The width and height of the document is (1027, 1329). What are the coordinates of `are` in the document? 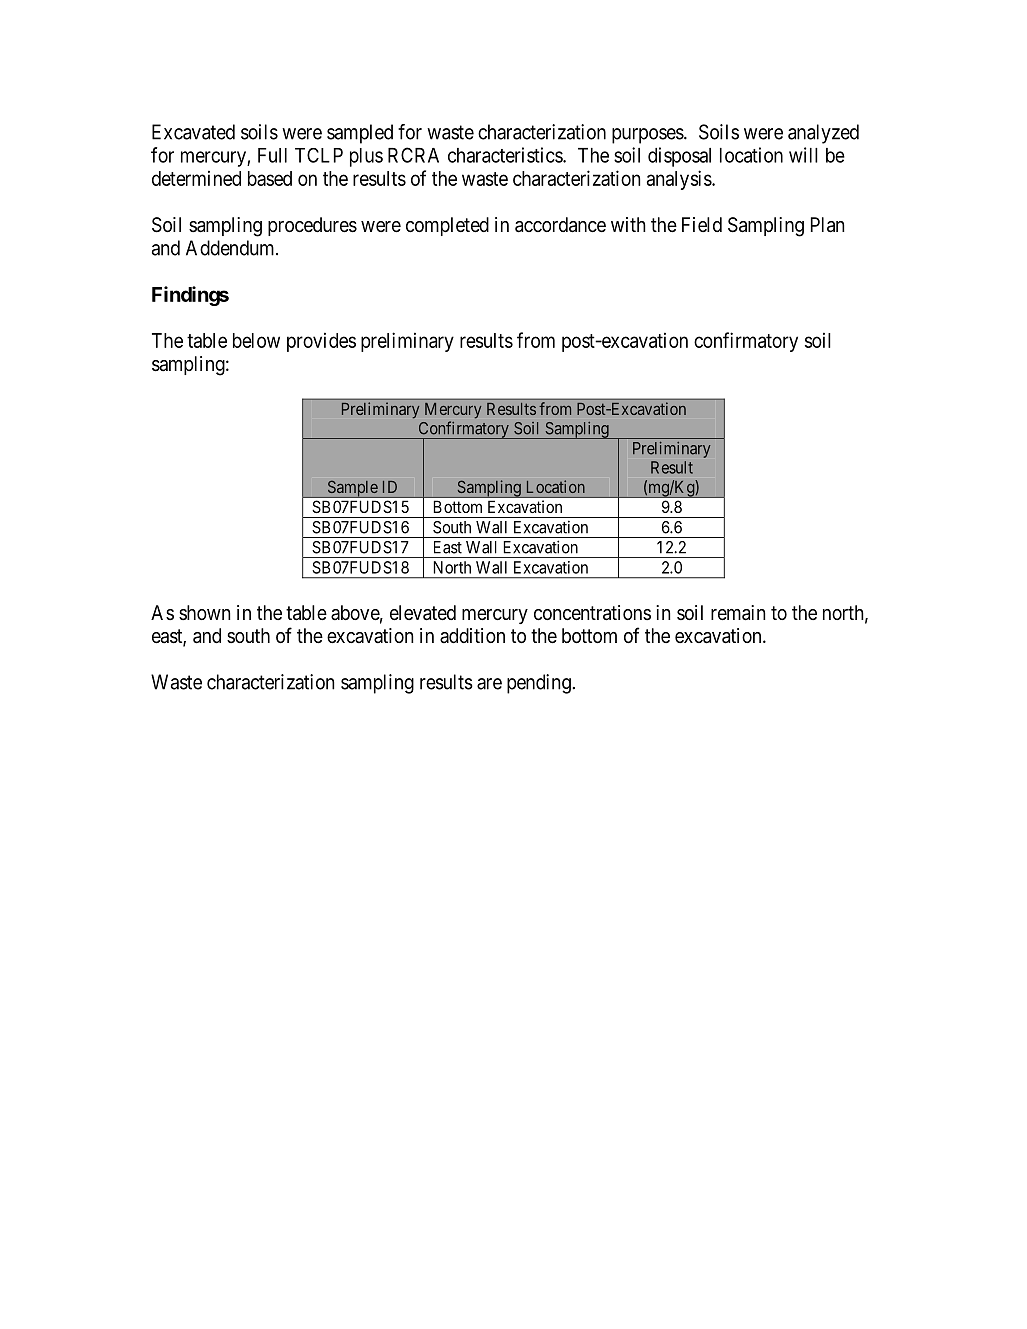 It's located at (489, 684).
